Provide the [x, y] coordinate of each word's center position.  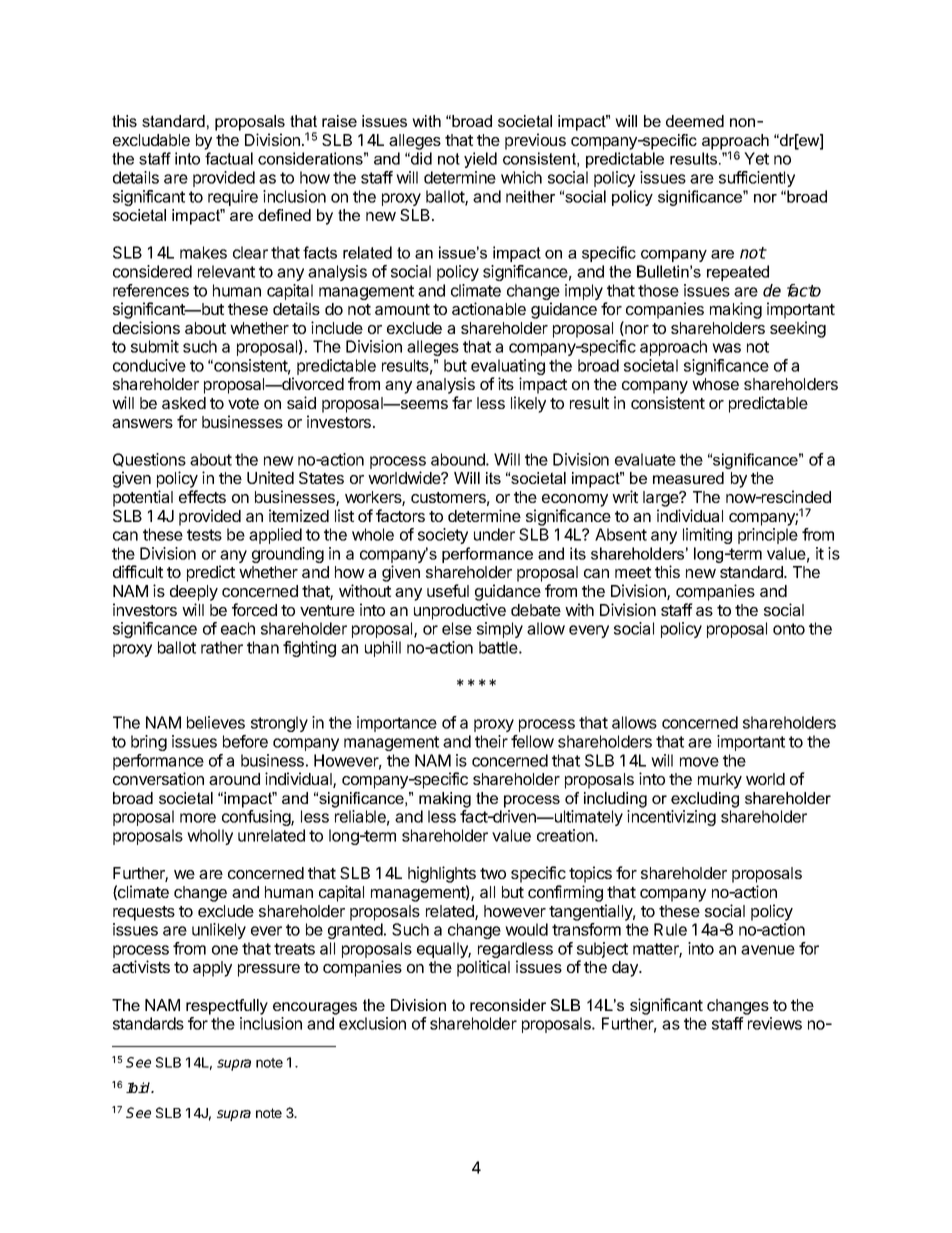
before [245, 741]
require [233, 198]
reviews [775, 1023]
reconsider [508, 1005]
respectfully [227, 1007]
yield [480, 160]
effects [202, 496]
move [699, 762]
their [491, 741]
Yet [756, 158]
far [462, 402]
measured [688, 478]
